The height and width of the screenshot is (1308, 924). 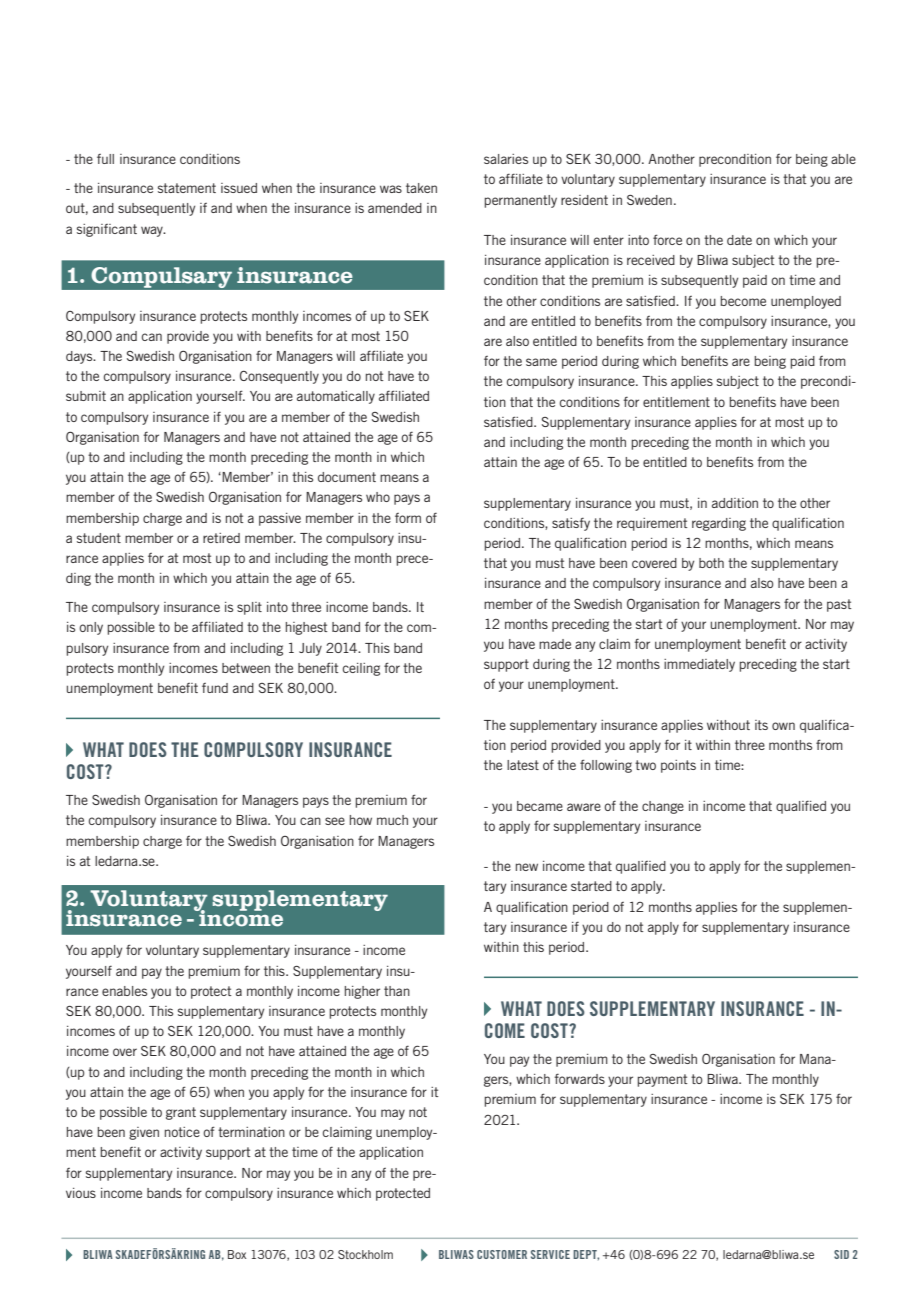 What do you see at coordinates (237, 1254) in the screenshot?
I see `Box` at bounding box center [237, 1254].
